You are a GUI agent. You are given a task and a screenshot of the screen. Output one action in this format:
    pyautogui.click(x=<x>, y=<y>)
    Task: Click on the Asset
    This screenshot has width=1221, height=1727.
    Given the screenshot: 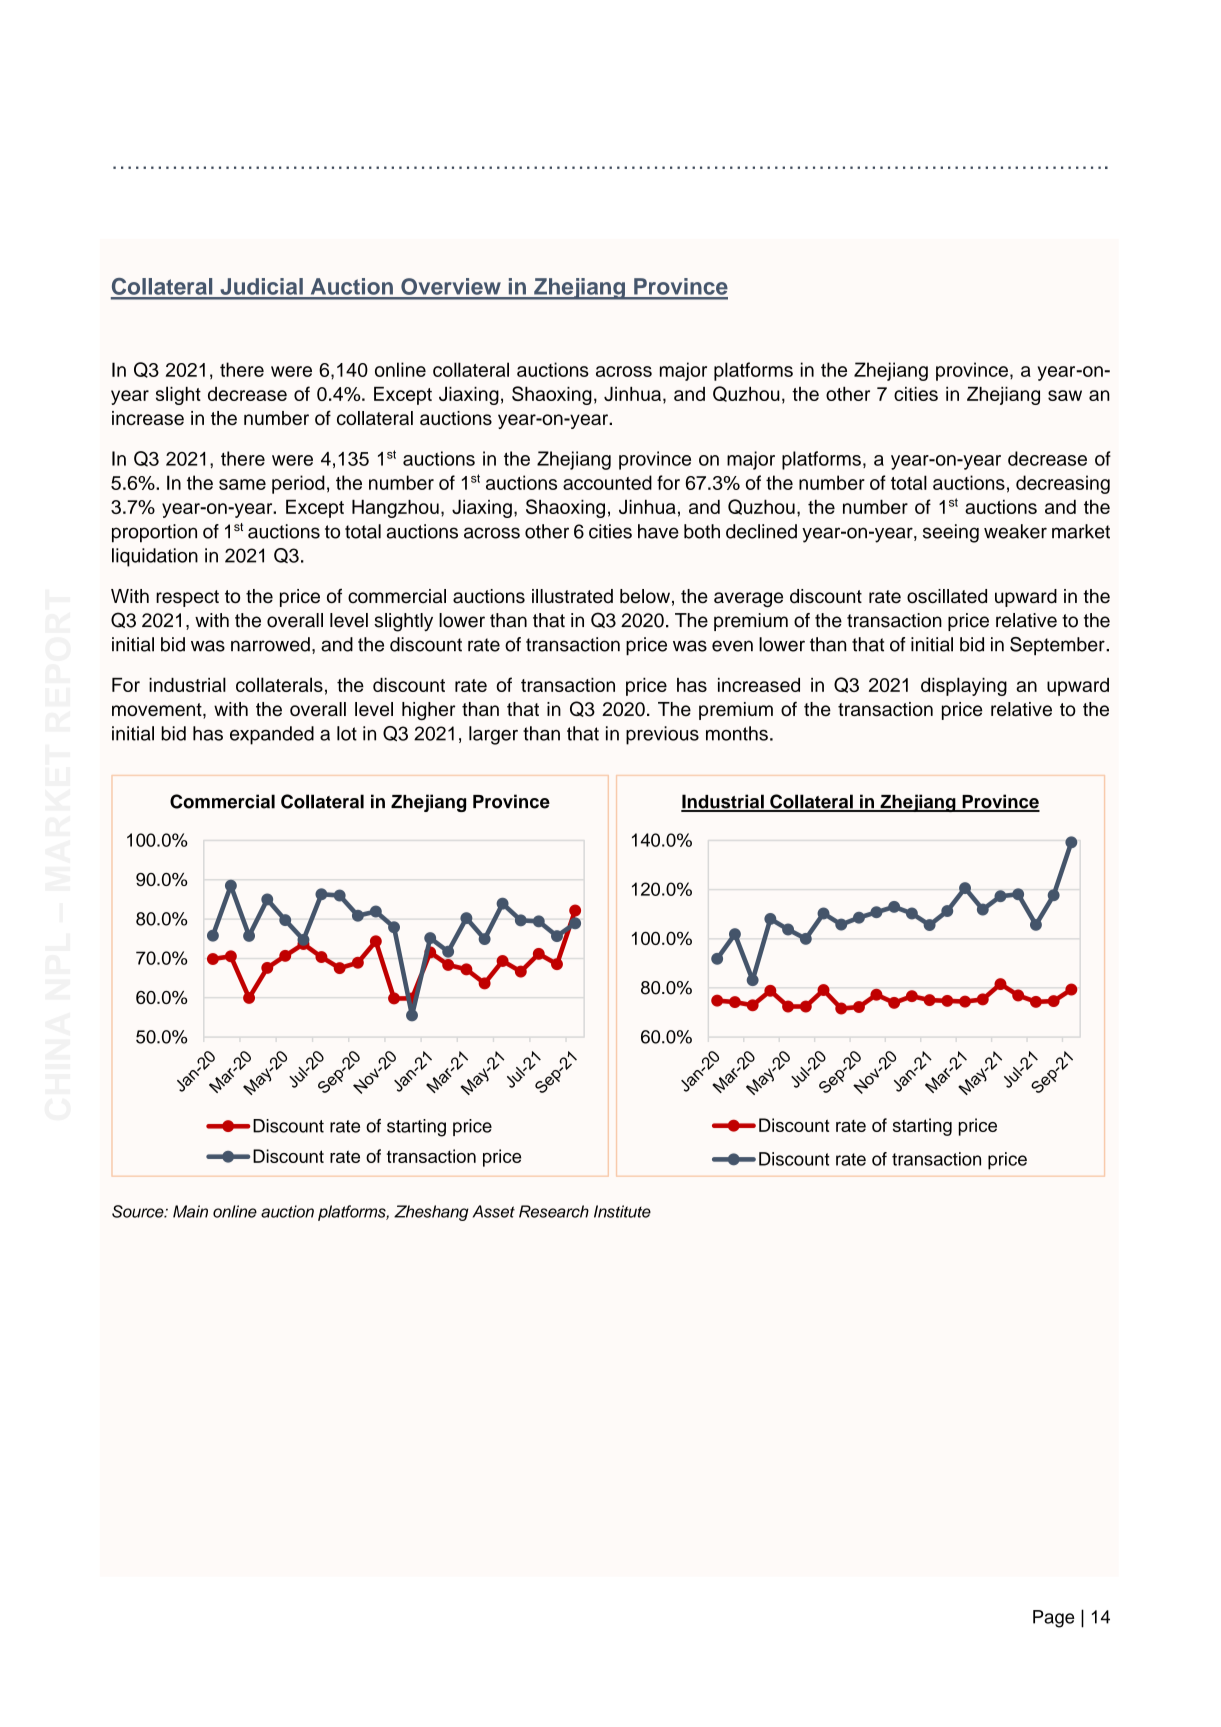 What is the action you would take?
    pyautogui.click(x=494, y=1211)
